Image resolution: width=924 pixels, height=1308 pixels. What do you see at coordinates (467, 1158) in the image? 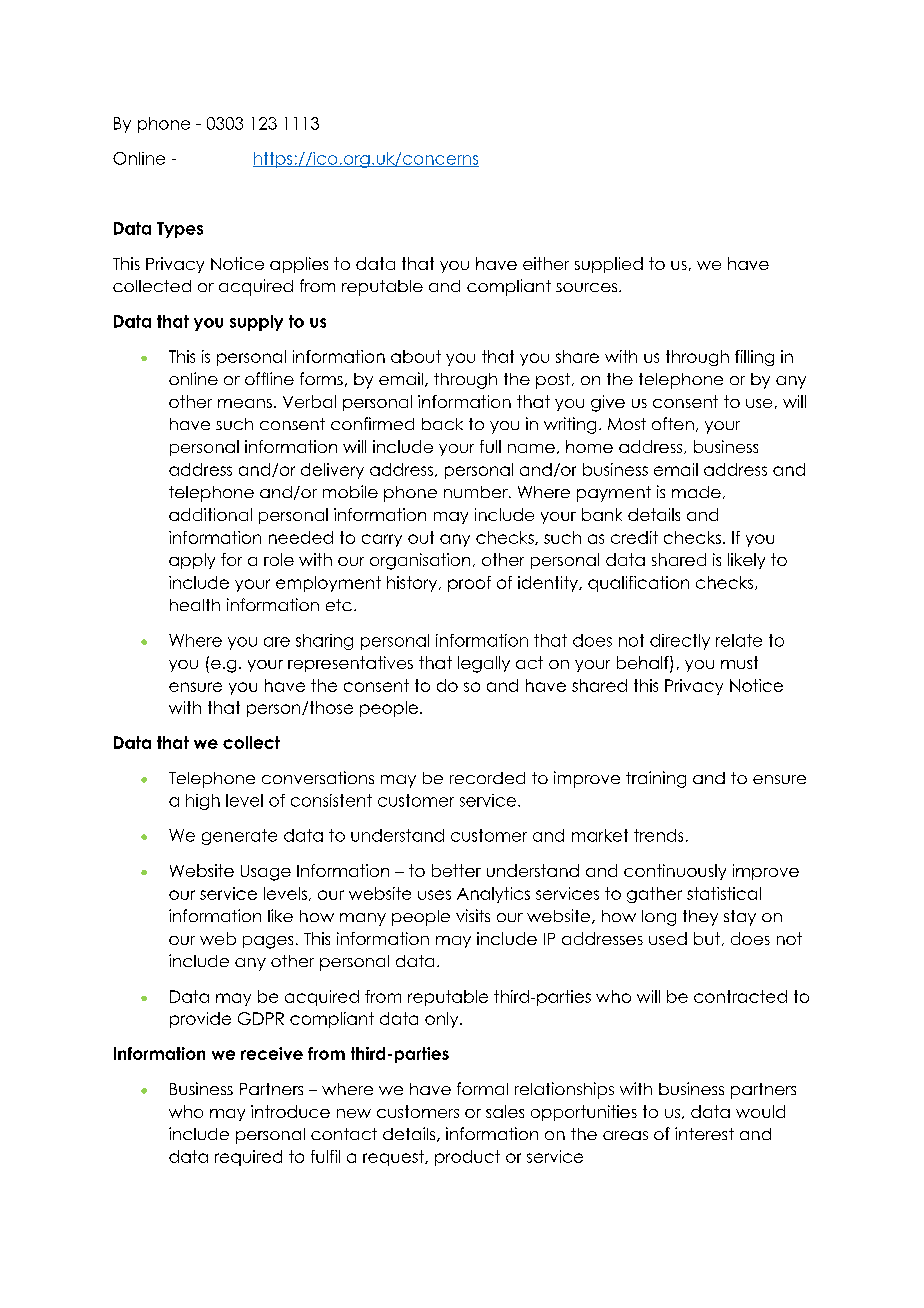
I see `product` at bounding box center [467, 1158].
